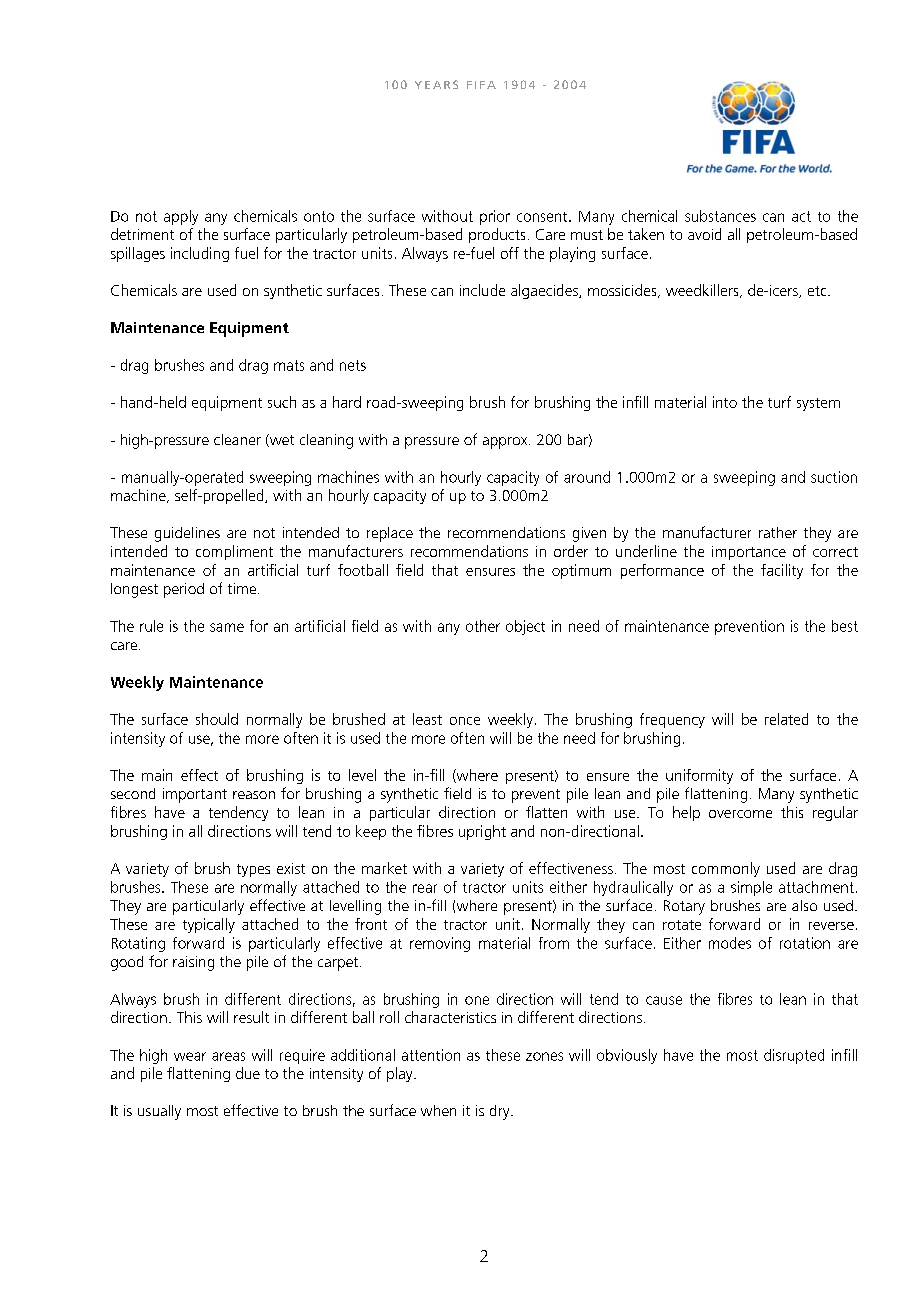  I want to click on apply, so click(181, 217).
